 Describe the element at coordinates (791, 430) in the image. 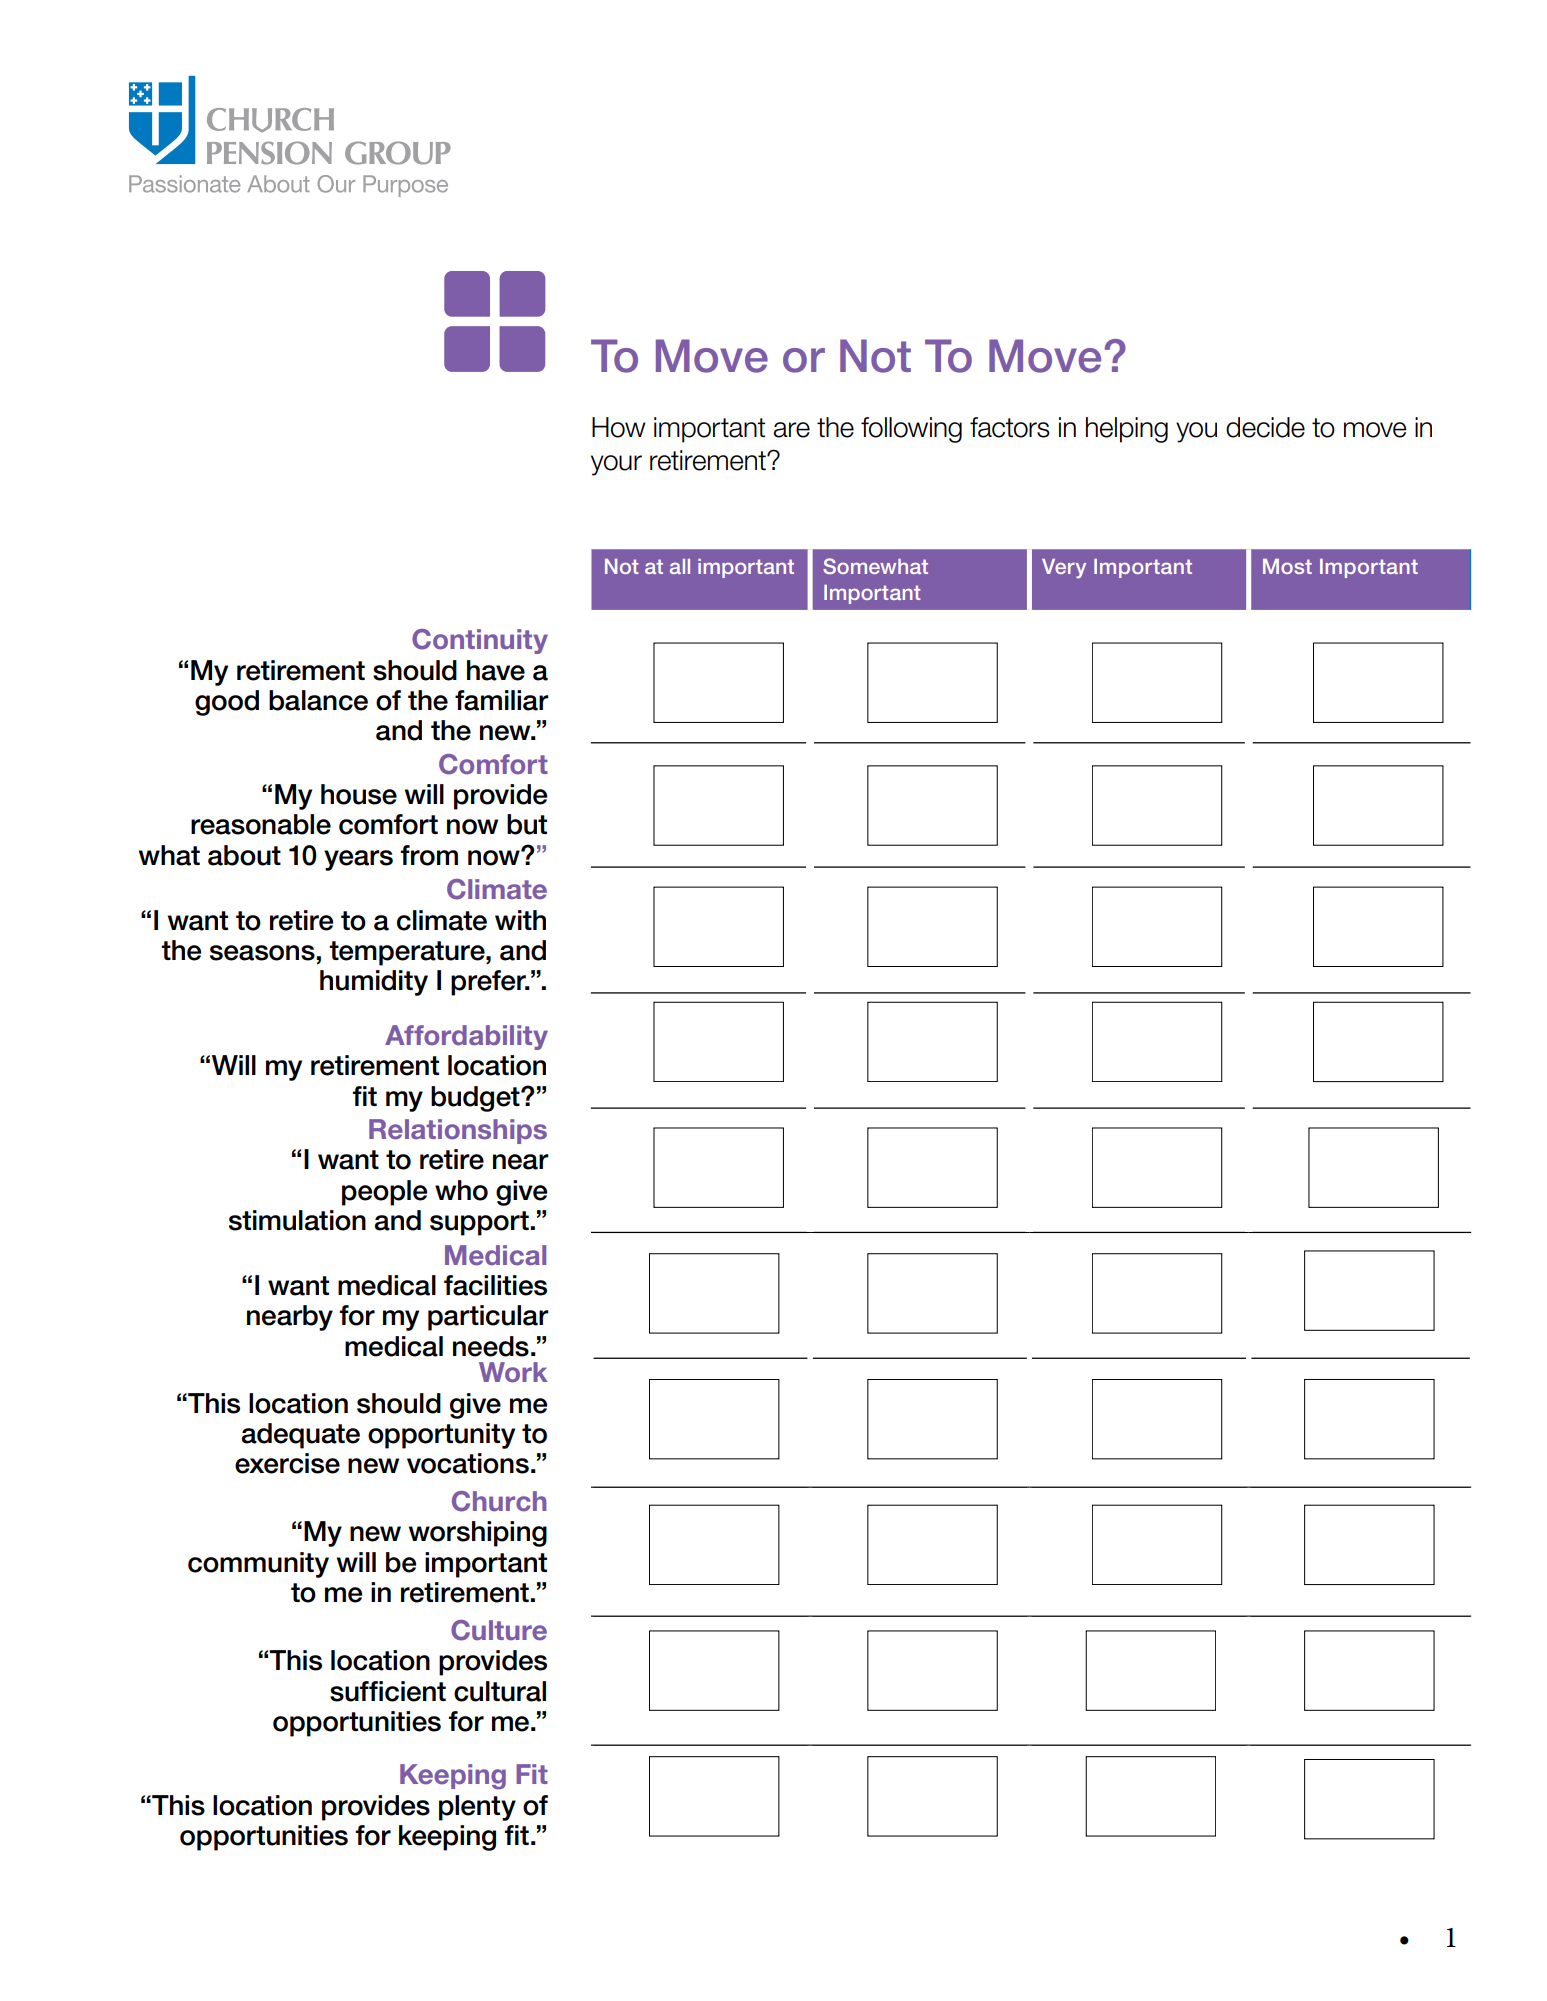

I see `are` at that location.
